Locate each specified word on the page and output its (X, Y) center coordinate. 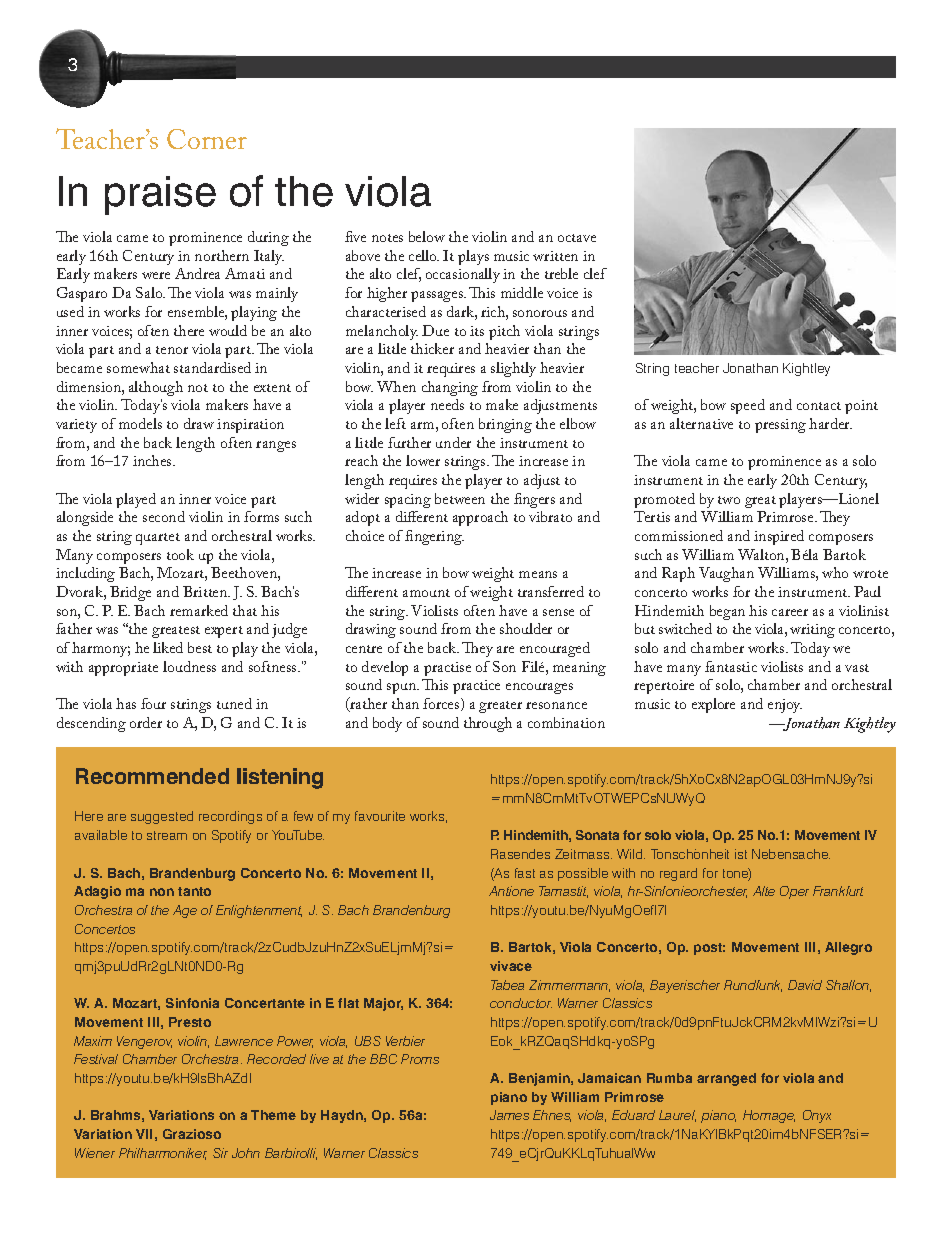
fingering (434, 537)
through (488, 724)
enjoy (785, 706)
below (427, 236)
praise (160, 195)
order (146, 722)
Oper (794, 892)
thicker (432, 348)
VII (144, 1134)
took (180, 554)
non (162, 892)
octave (577, 238)
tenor (172, 350)
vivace (511, 966)
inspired (779, 537)
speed (748, 406)
